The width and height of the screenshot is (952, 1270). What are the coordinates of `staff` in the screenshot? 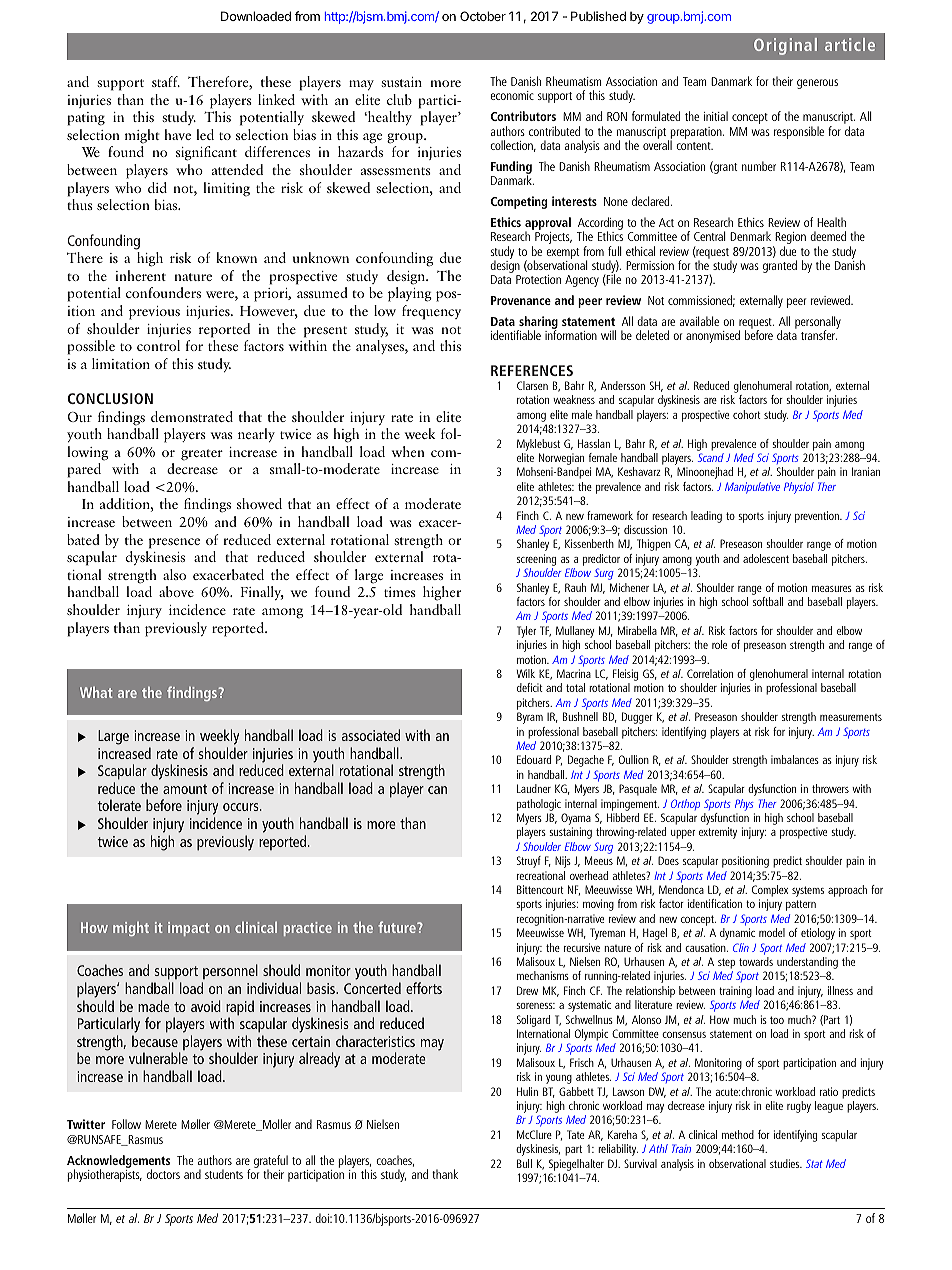 It's located at (166, 81).
